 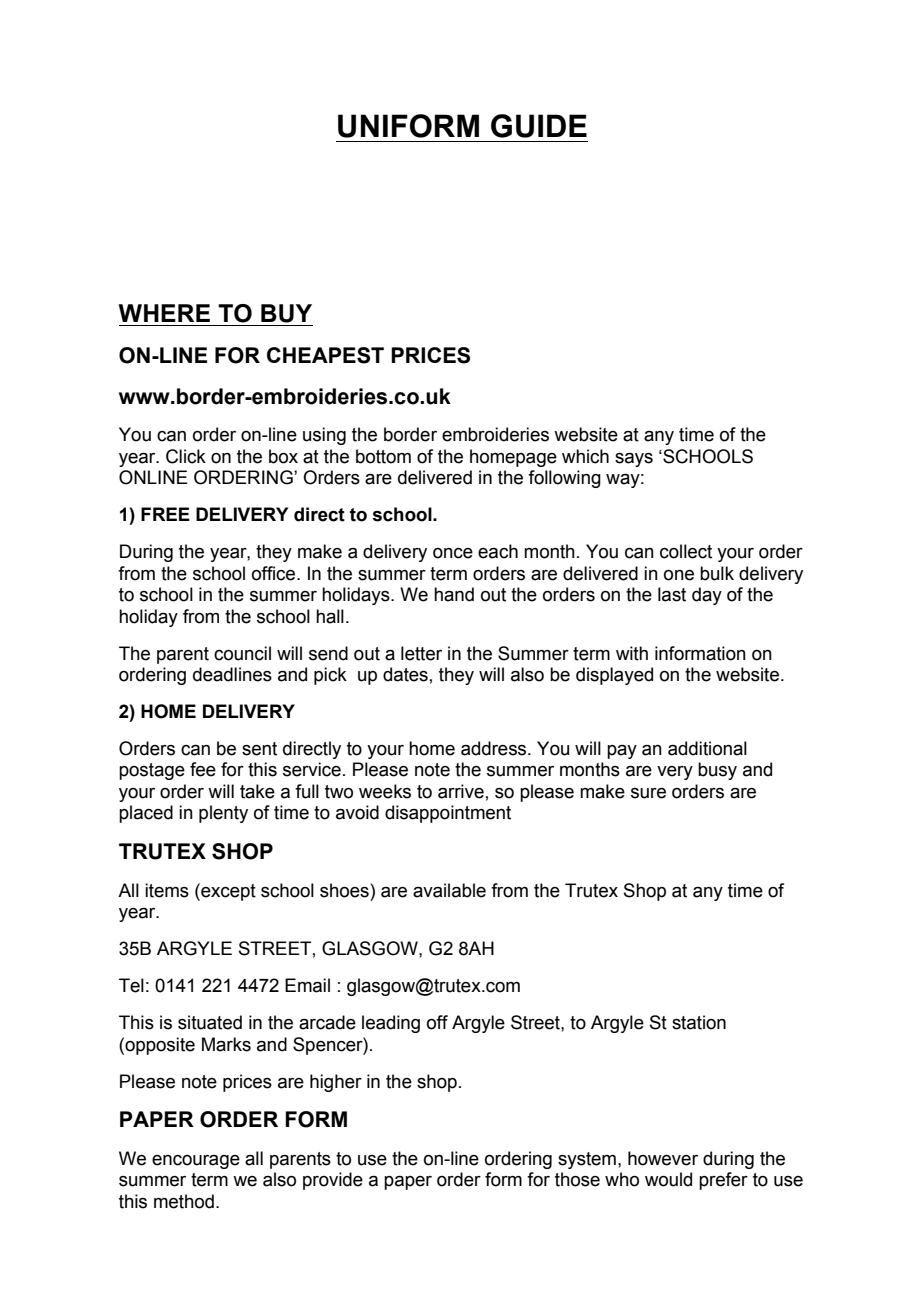 What do you see at coordinates (539, 126) in the screenshot?
I see `GUIDE` at bounding box center [539, 126].
